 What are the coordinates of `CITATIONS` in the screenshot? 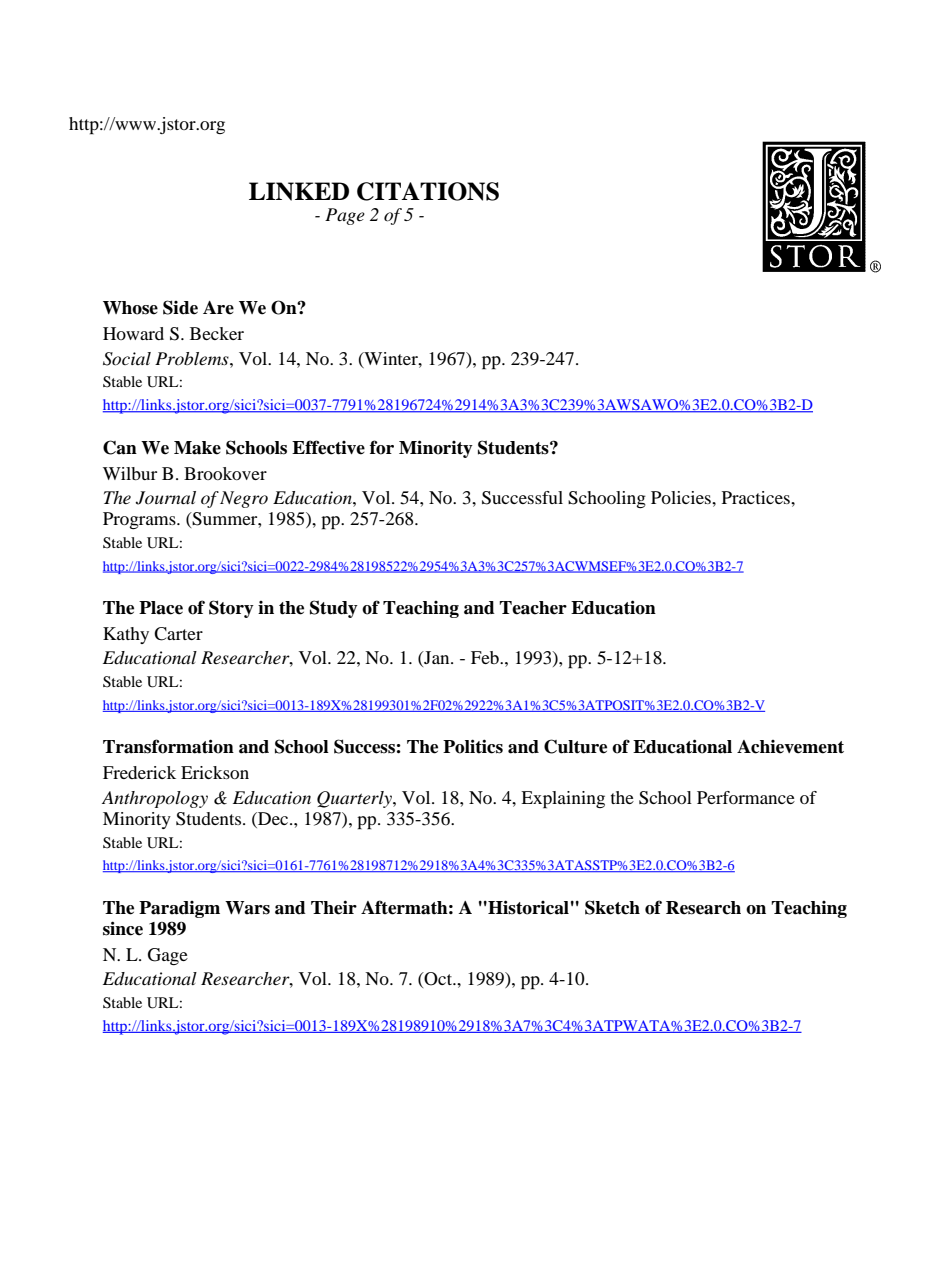 It's located at (428, 191).
